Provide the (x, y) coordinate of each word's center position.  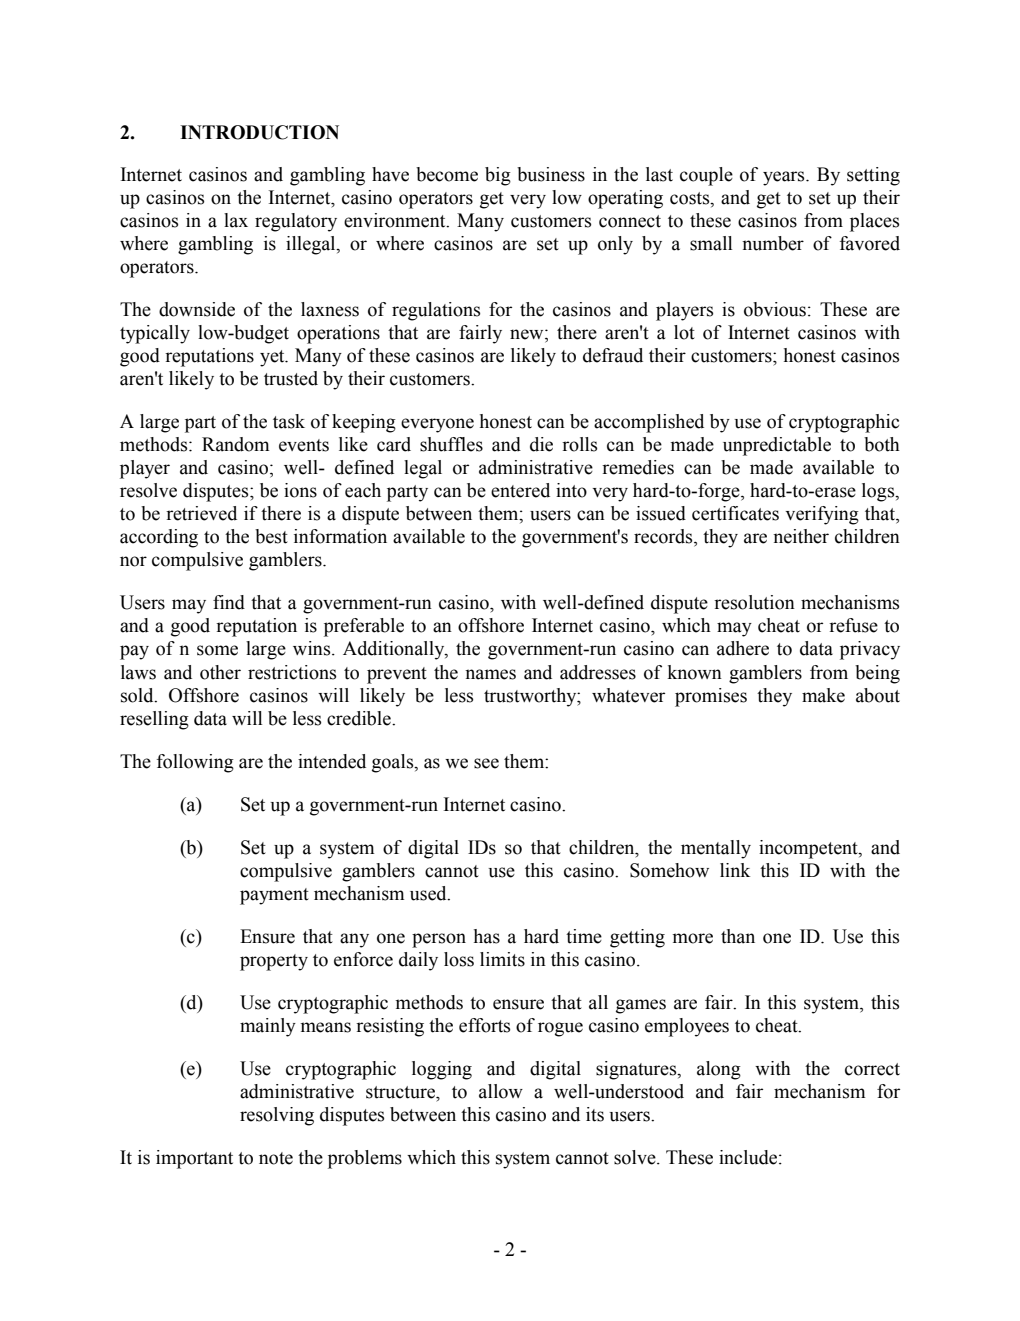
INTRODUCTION (259, 132)
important (194, 1159)
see (486, 763)
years (785, 178)
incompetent (809, 849)
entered (520, 490)
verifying (822, 515)
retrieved (201, 513)
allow (501, 1091)
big (498, 176)
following (195, 763)
